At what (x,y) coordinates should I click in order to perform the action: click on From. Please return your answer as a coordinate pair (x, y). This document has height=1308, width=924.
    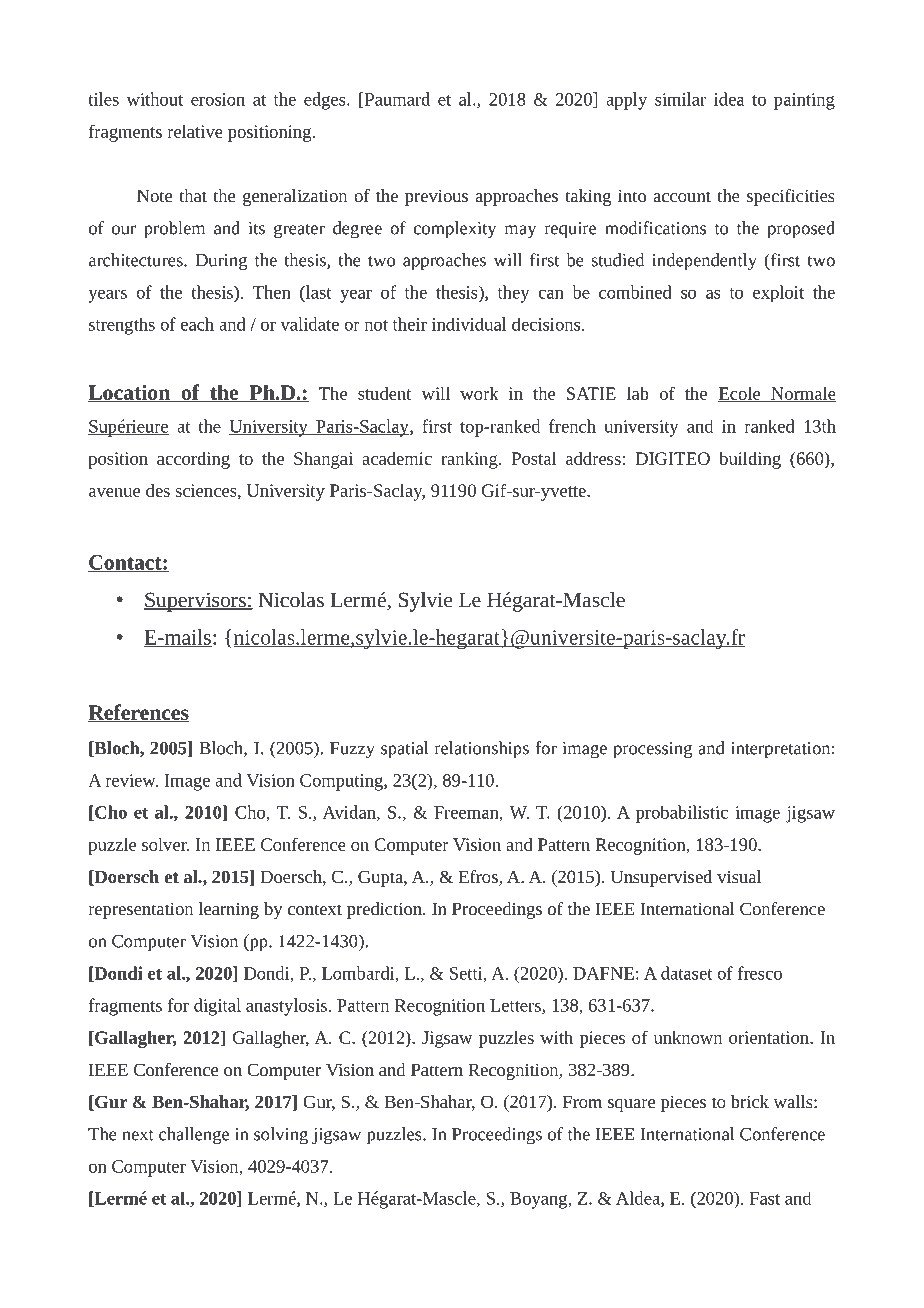
    Looking at the image, I should click on (582, 1101).
